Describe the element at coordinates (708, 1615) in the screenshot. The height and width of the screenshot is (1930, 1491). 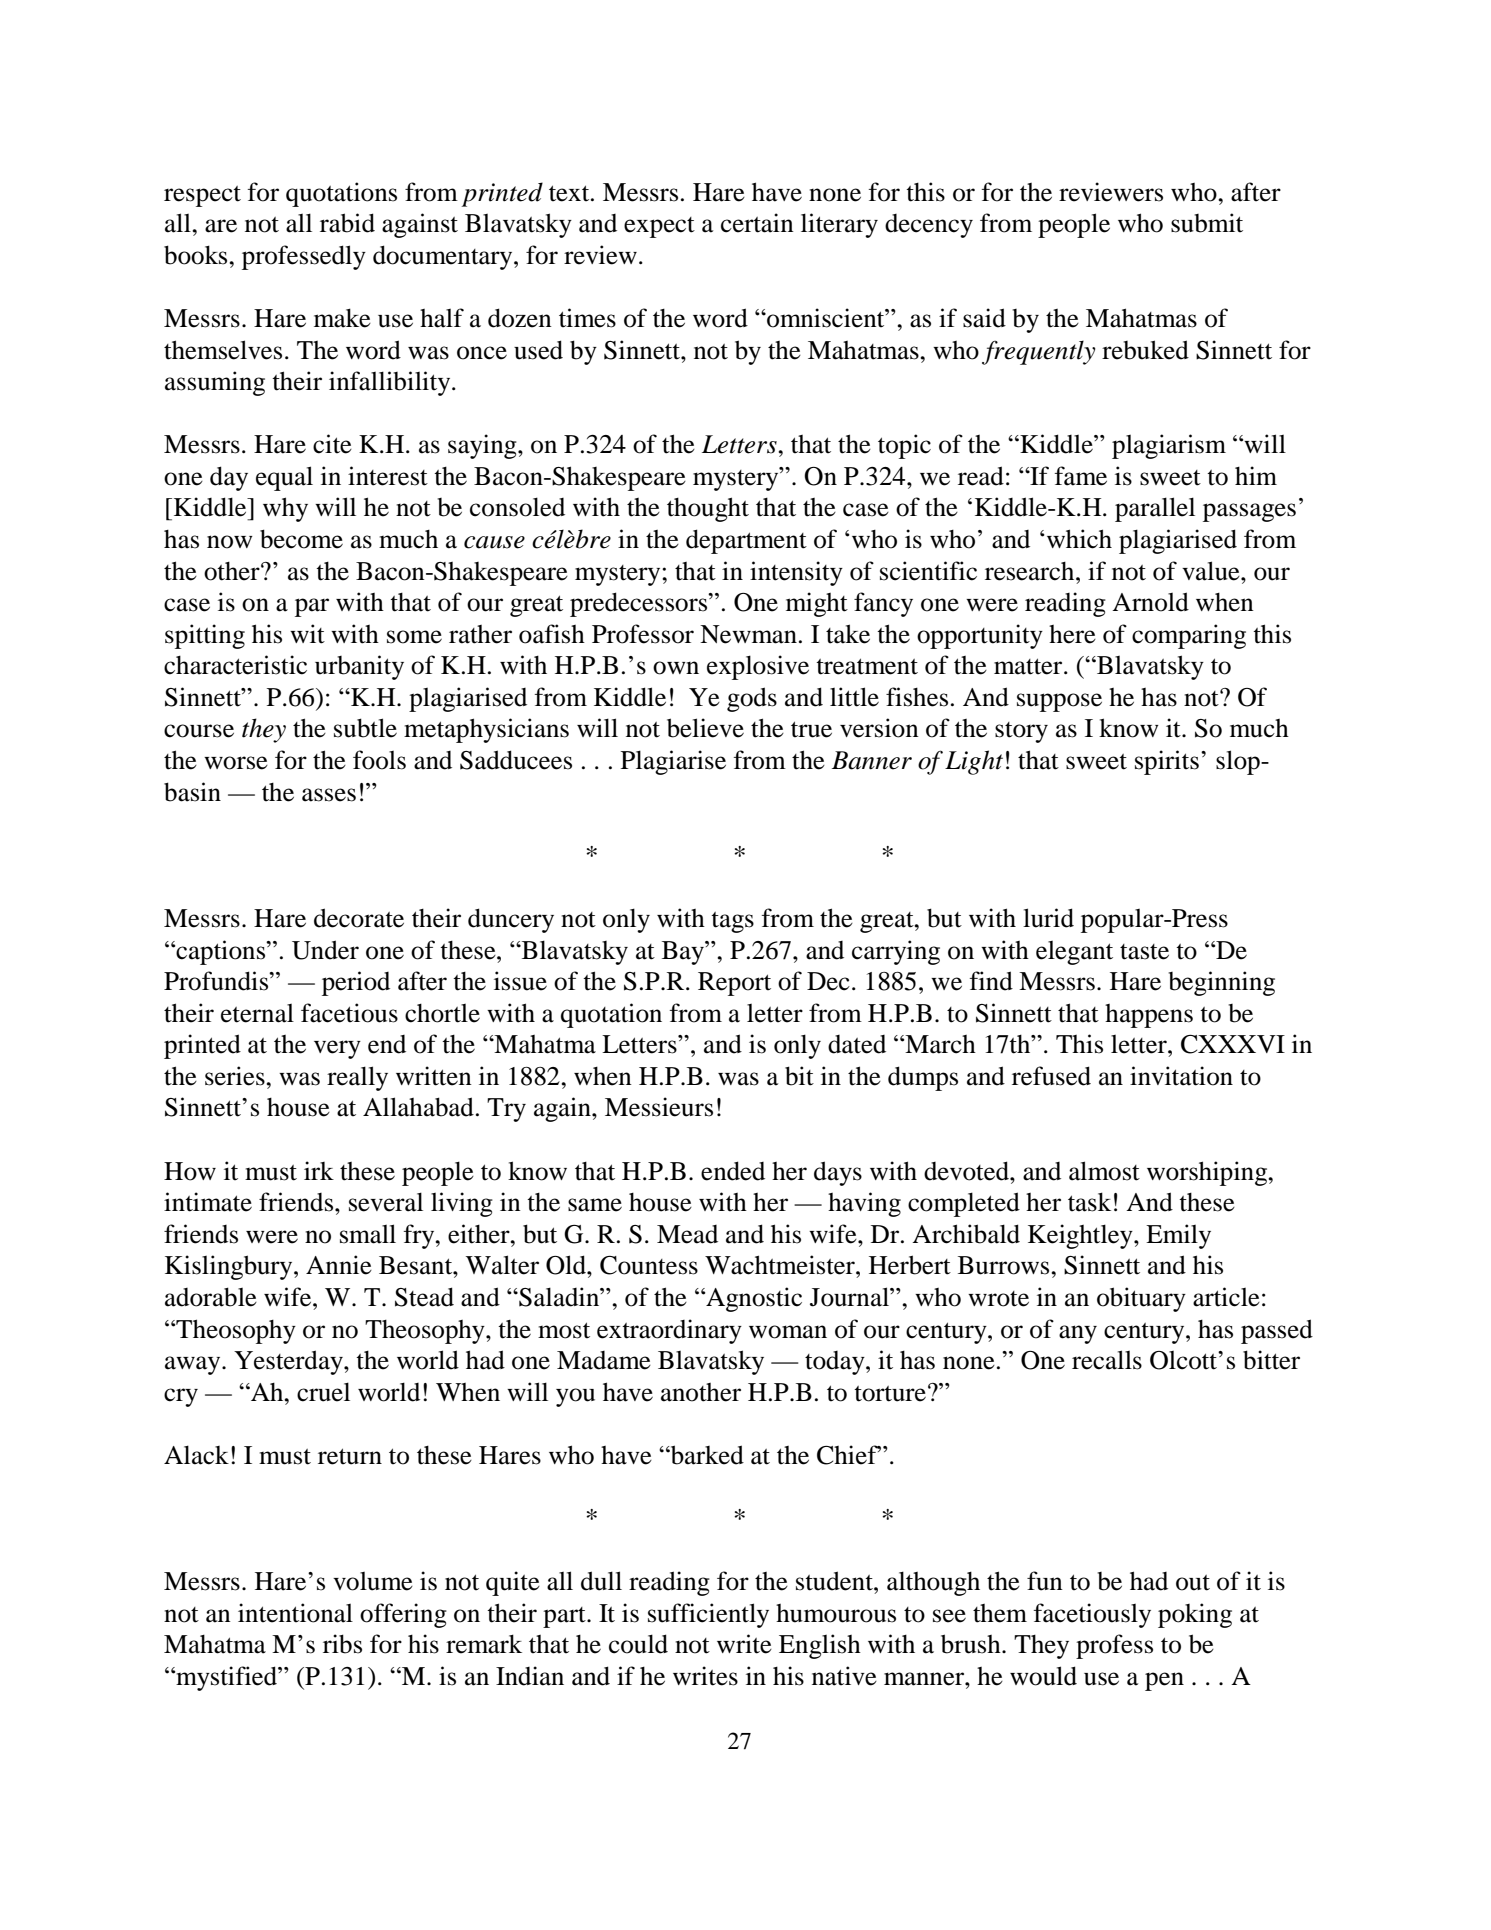
I see `sufficiently` at that location.
